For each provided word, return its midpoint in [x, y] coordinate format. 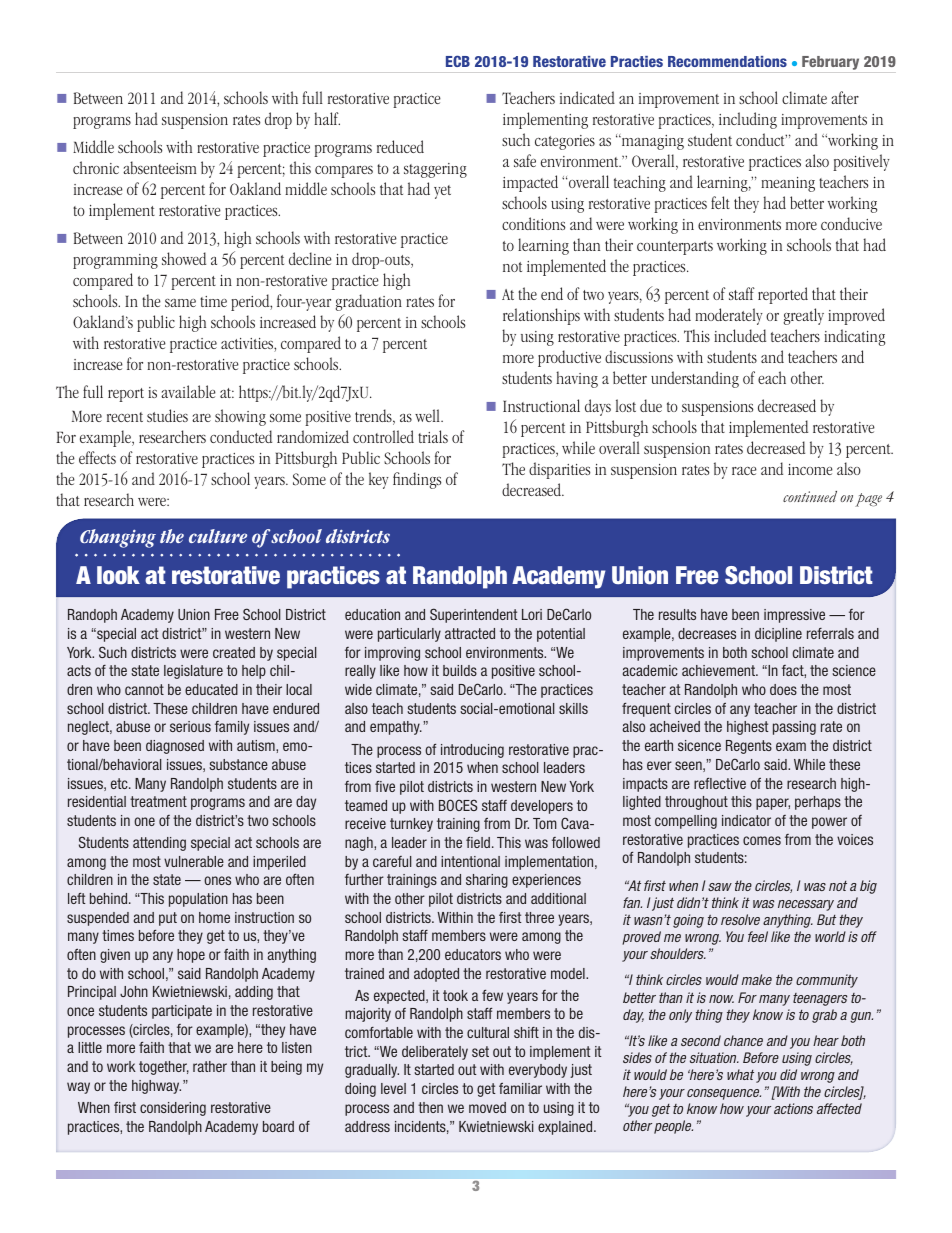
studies [167, 415]
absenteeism [160, 167]
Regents [749, 747]
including [748, 120]
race [744, 471]
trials [433, 436]
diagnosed [175, 747]
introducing [472, 751]
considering [173, 1109]
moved [487, 1107]
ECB [458, 61]
